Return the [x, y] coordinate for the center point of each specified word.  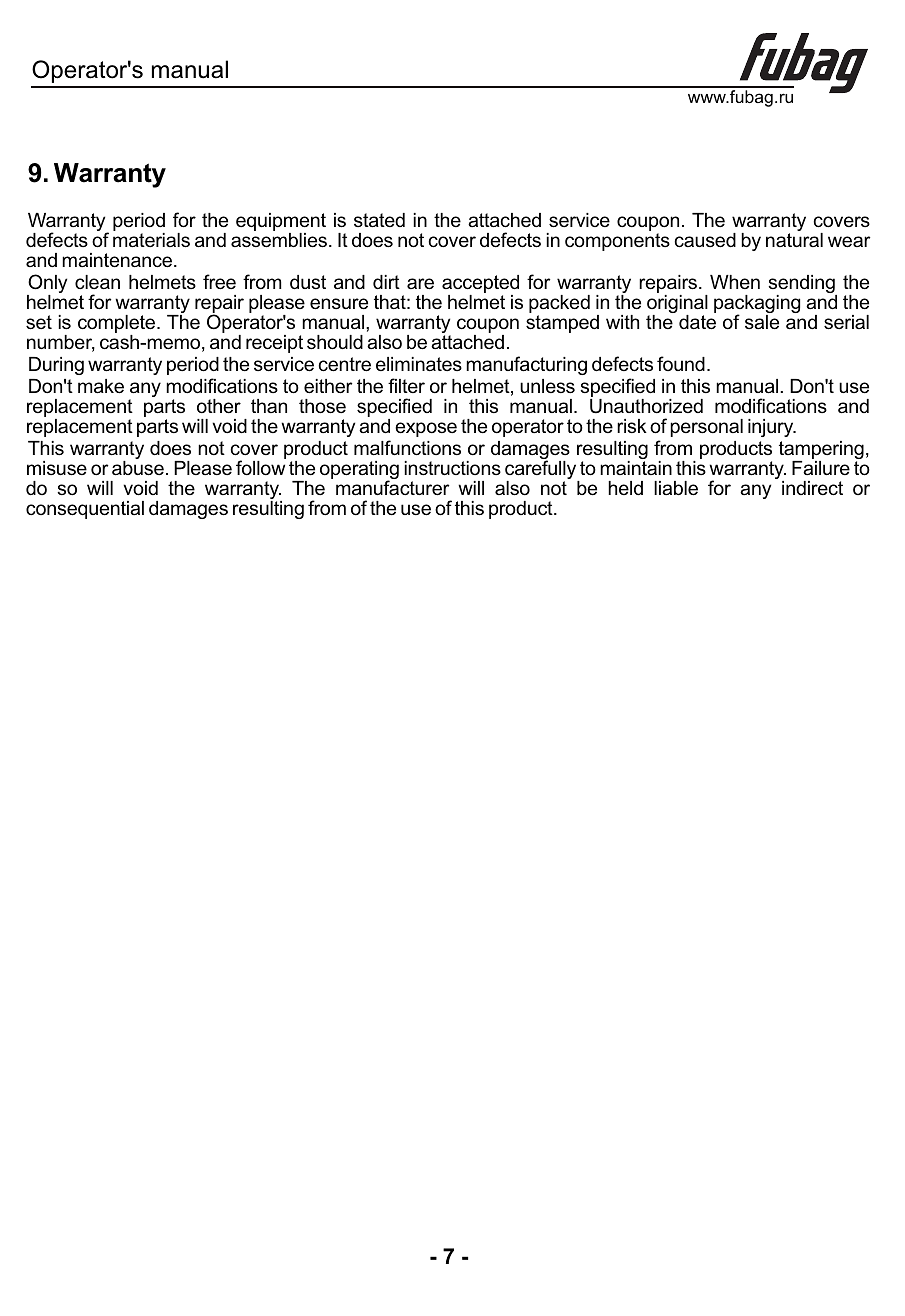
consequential [85, 510]
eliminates [419, 364]
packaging [757, 305]
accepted [480, 285]
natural [794, 240]
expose [426, 429]
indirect [812, 488]
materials [151, 240]
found [681, 363]
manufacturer [392, 487]
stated [379, 220]
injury [772, 428]
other [219, 406]
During [56, 366]
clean [97, 282]
